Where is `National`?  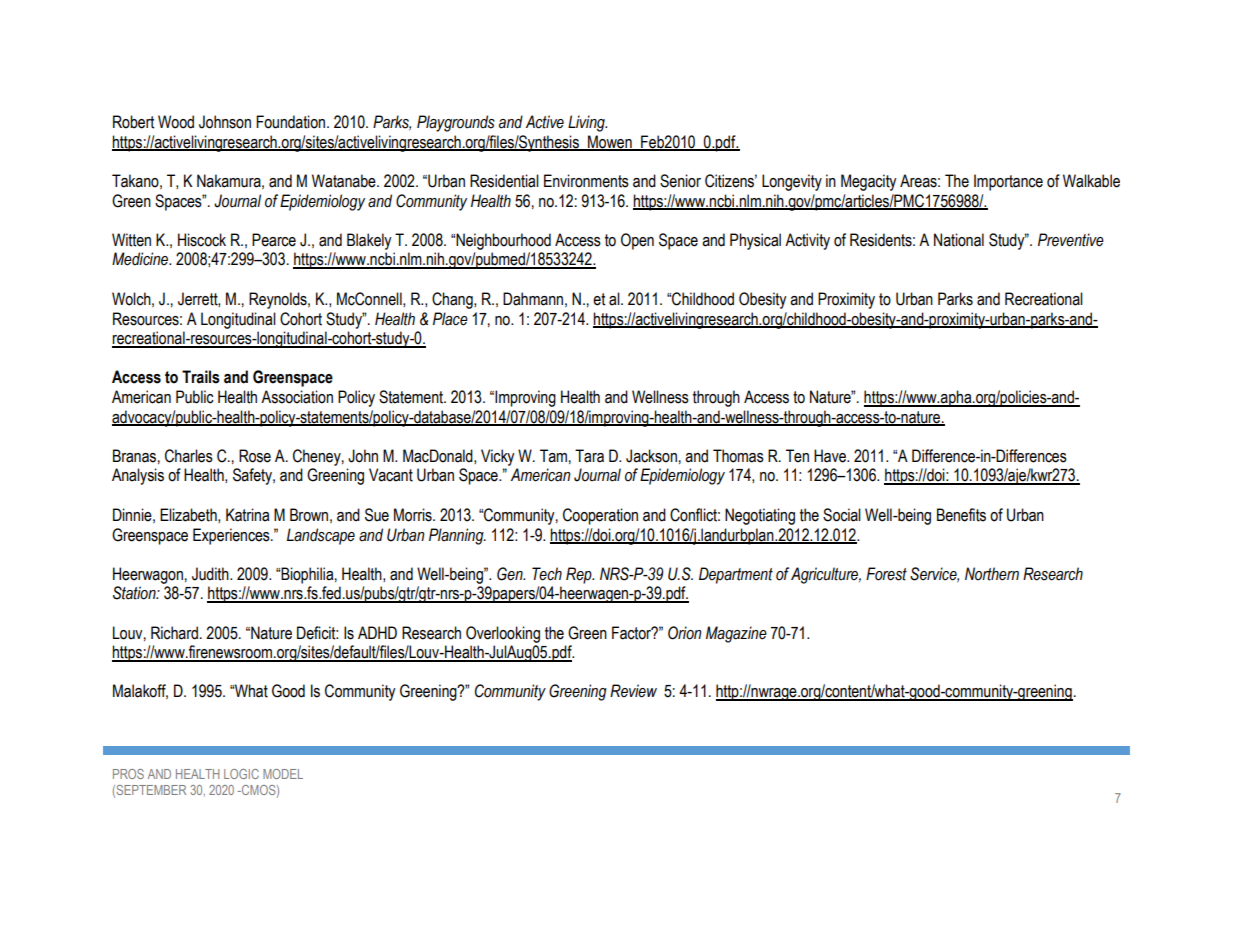
National is located at coordinates (959, 240).
